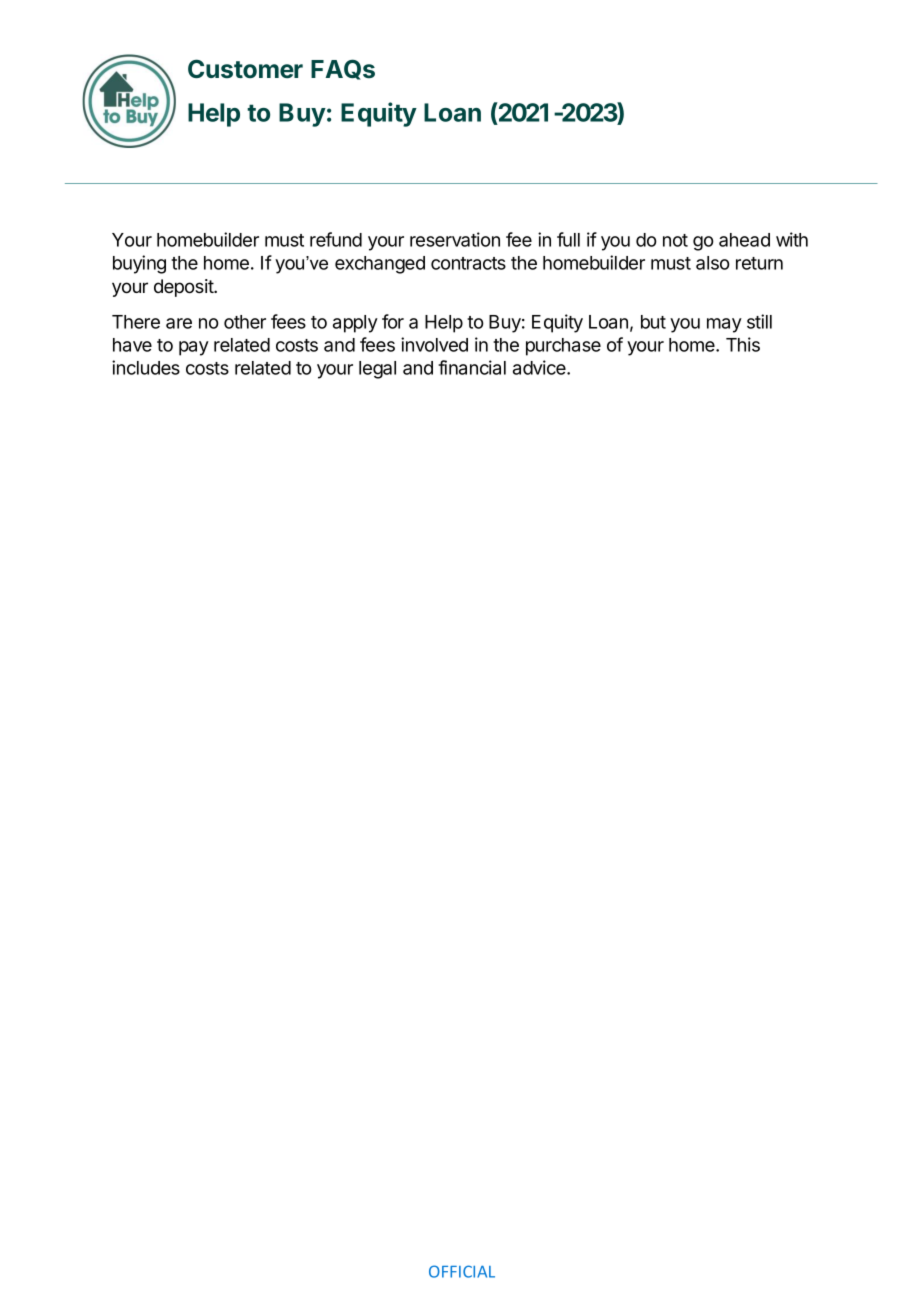 This image has width=924, height=1308. I want to click on for, so click(393, 321).
